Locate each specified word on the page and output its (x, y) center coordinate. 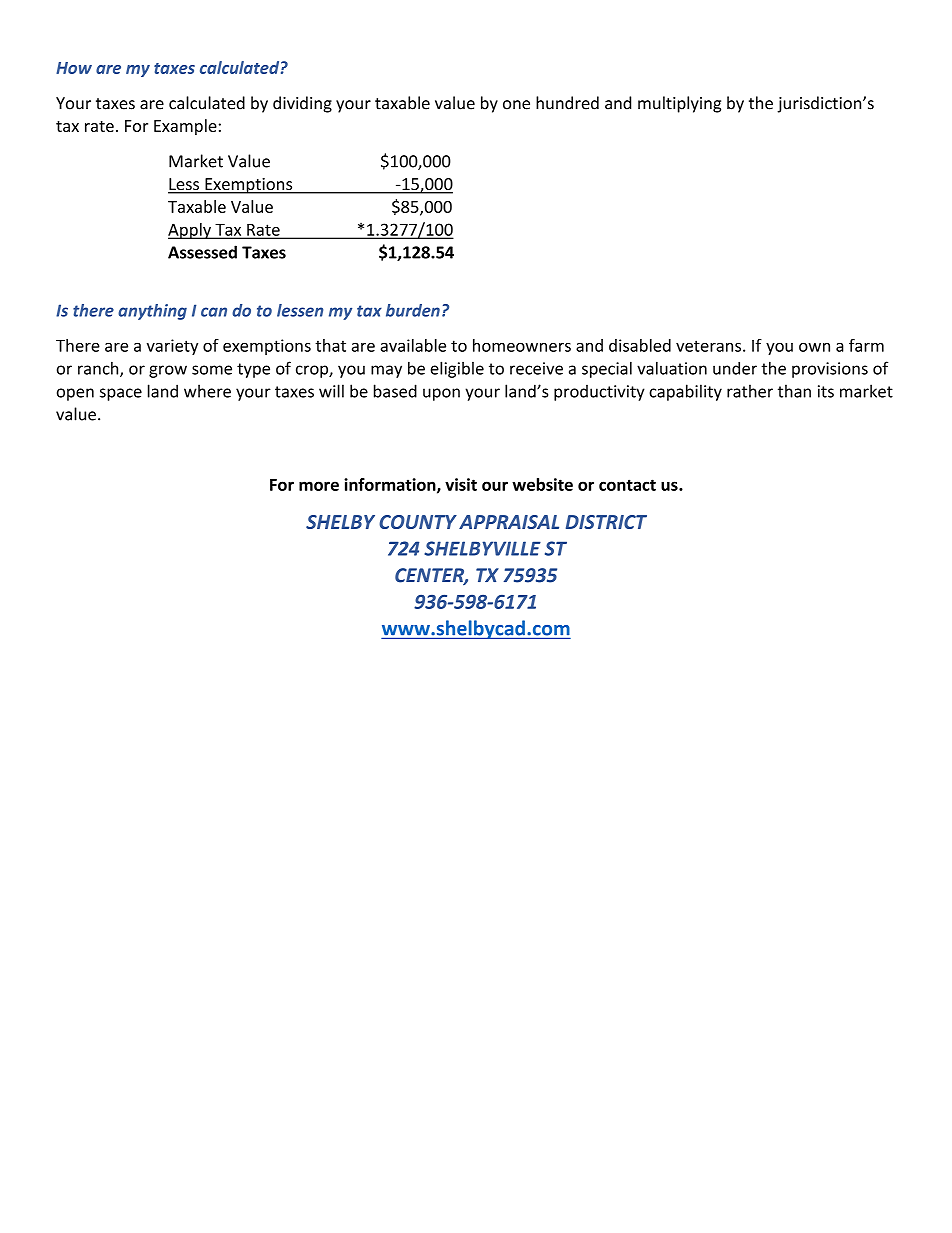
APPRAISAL (509, 522)
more (319, 486)
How (74, 68)
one (516, 105)
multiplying (679, 104)
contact (627, 485)
